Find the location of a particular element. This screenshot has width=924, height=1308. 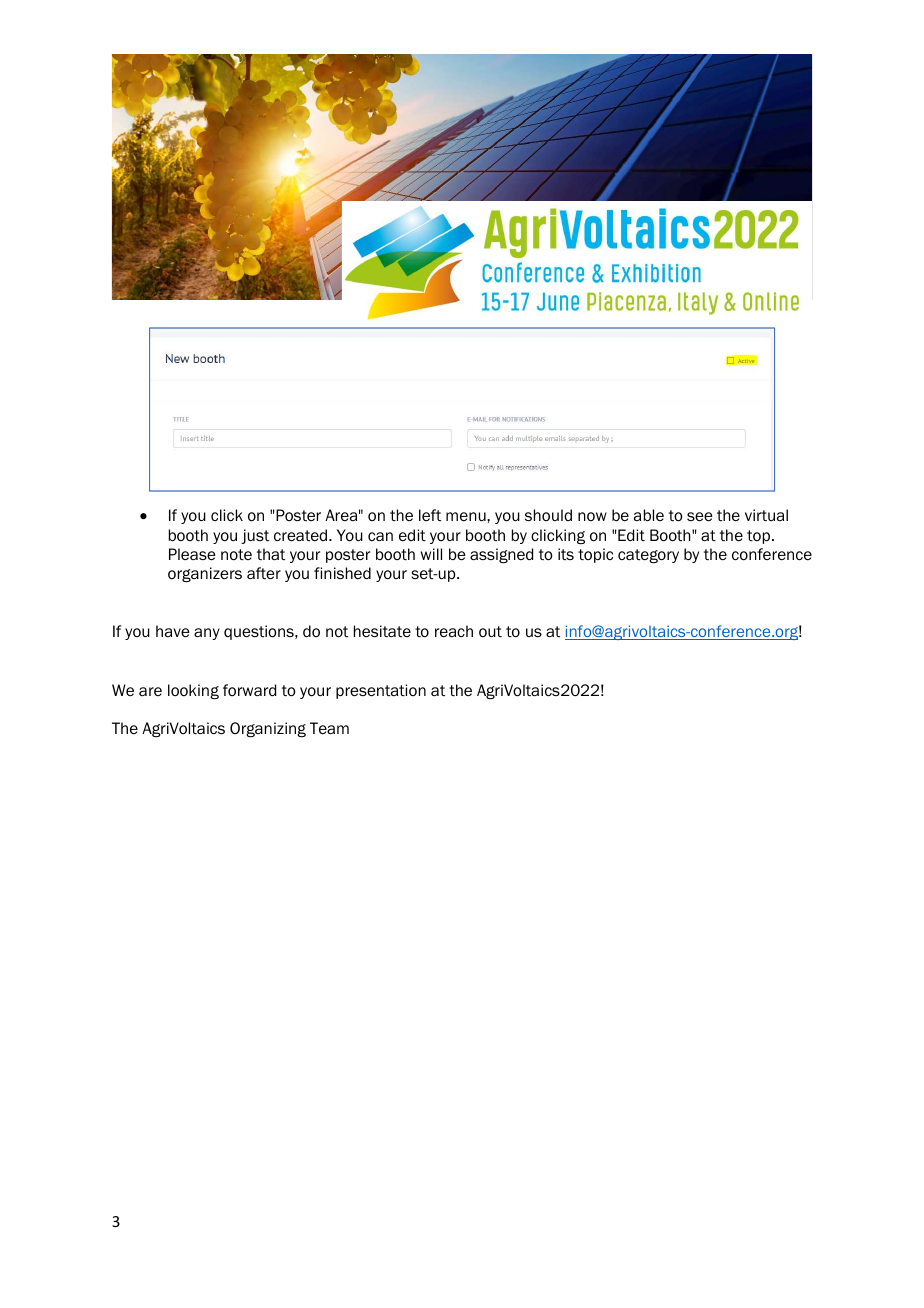

just is located at coordinates (255, 536).
